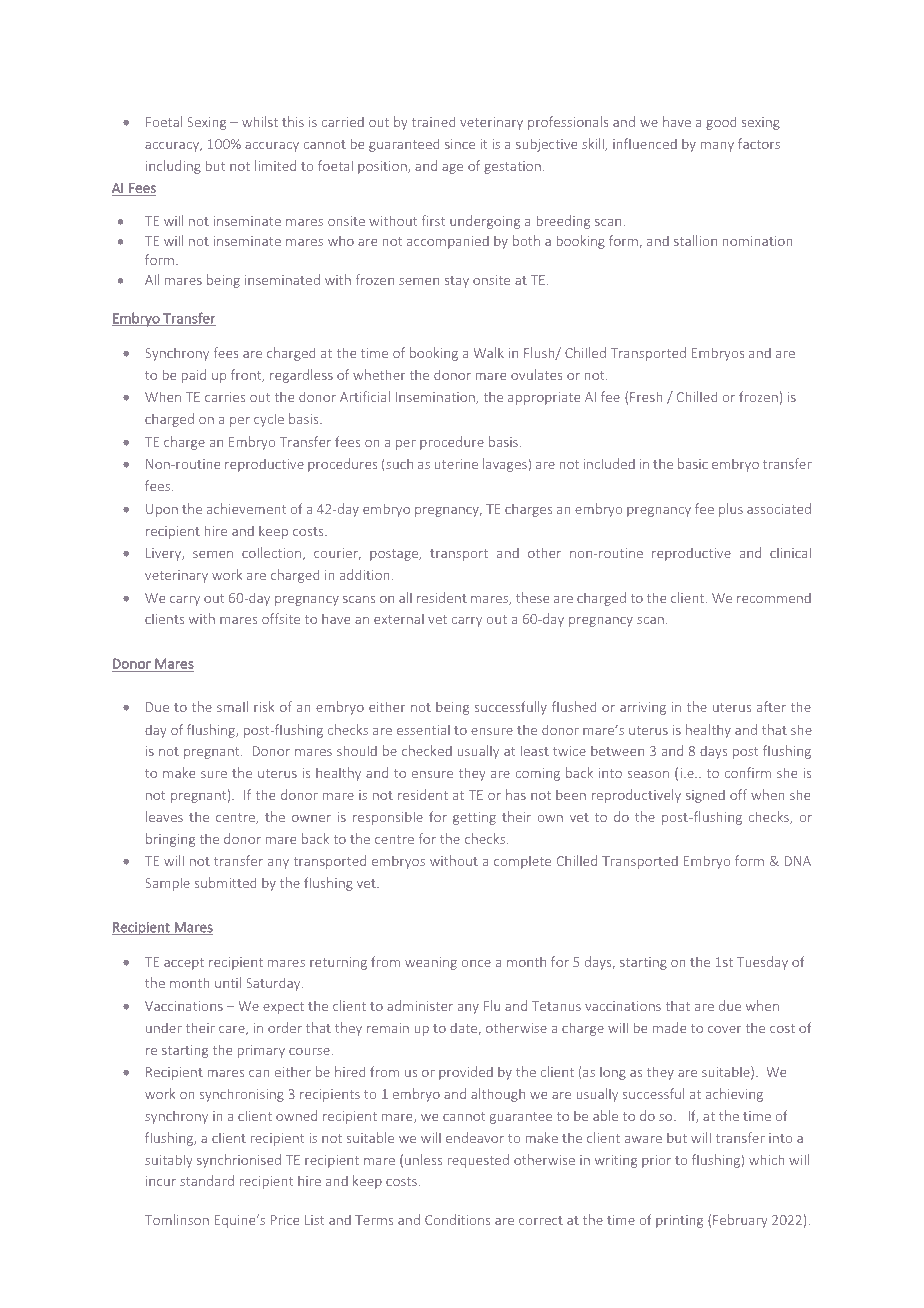 The image size is (924, 1308). Describe the element at coordinates (705, 796) in the image. I see `signed` at that location.
